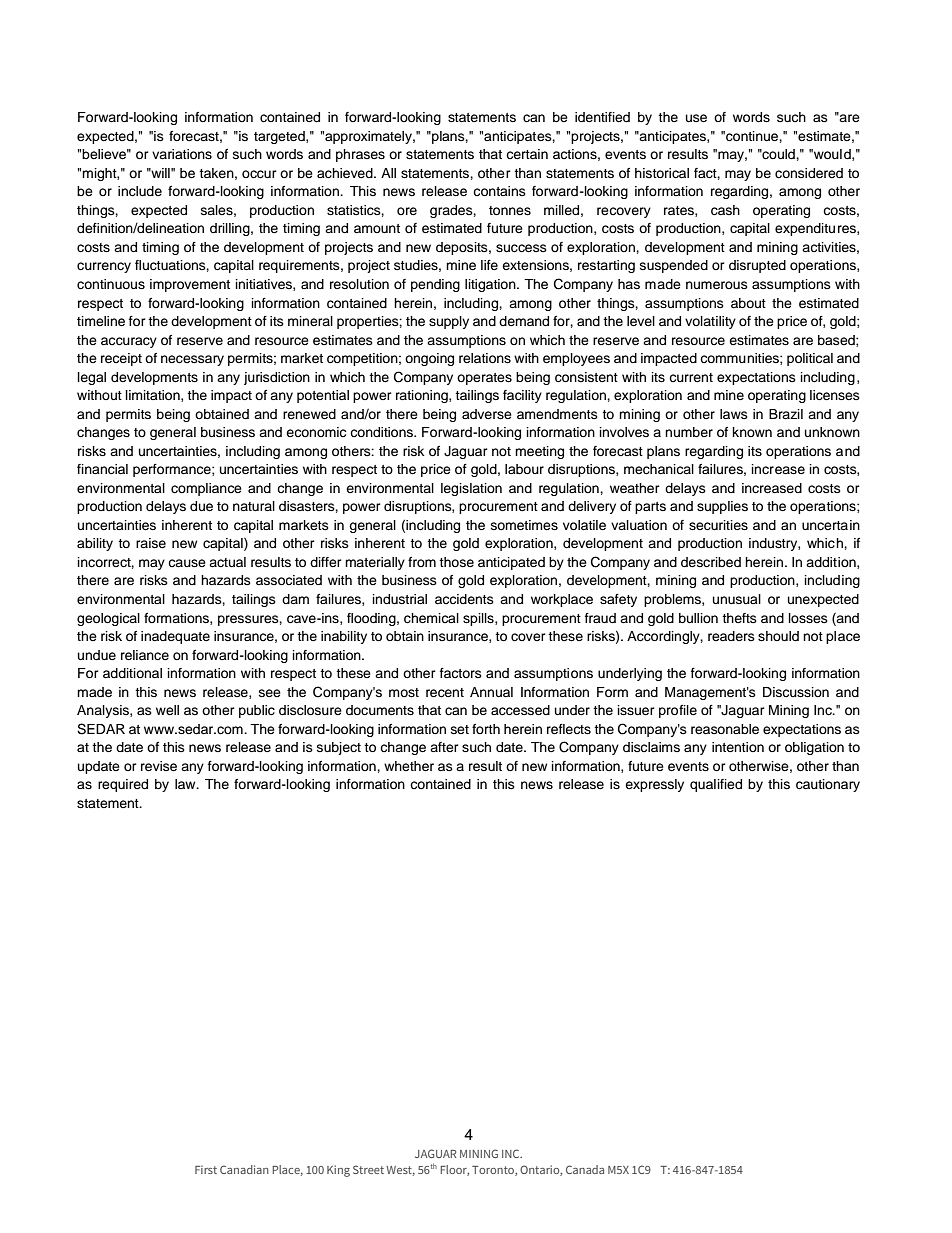 The height and width of the document is (1233, 952). Describe the element at coordinates (716, 785) in the document. I see `qualified` at that location.
